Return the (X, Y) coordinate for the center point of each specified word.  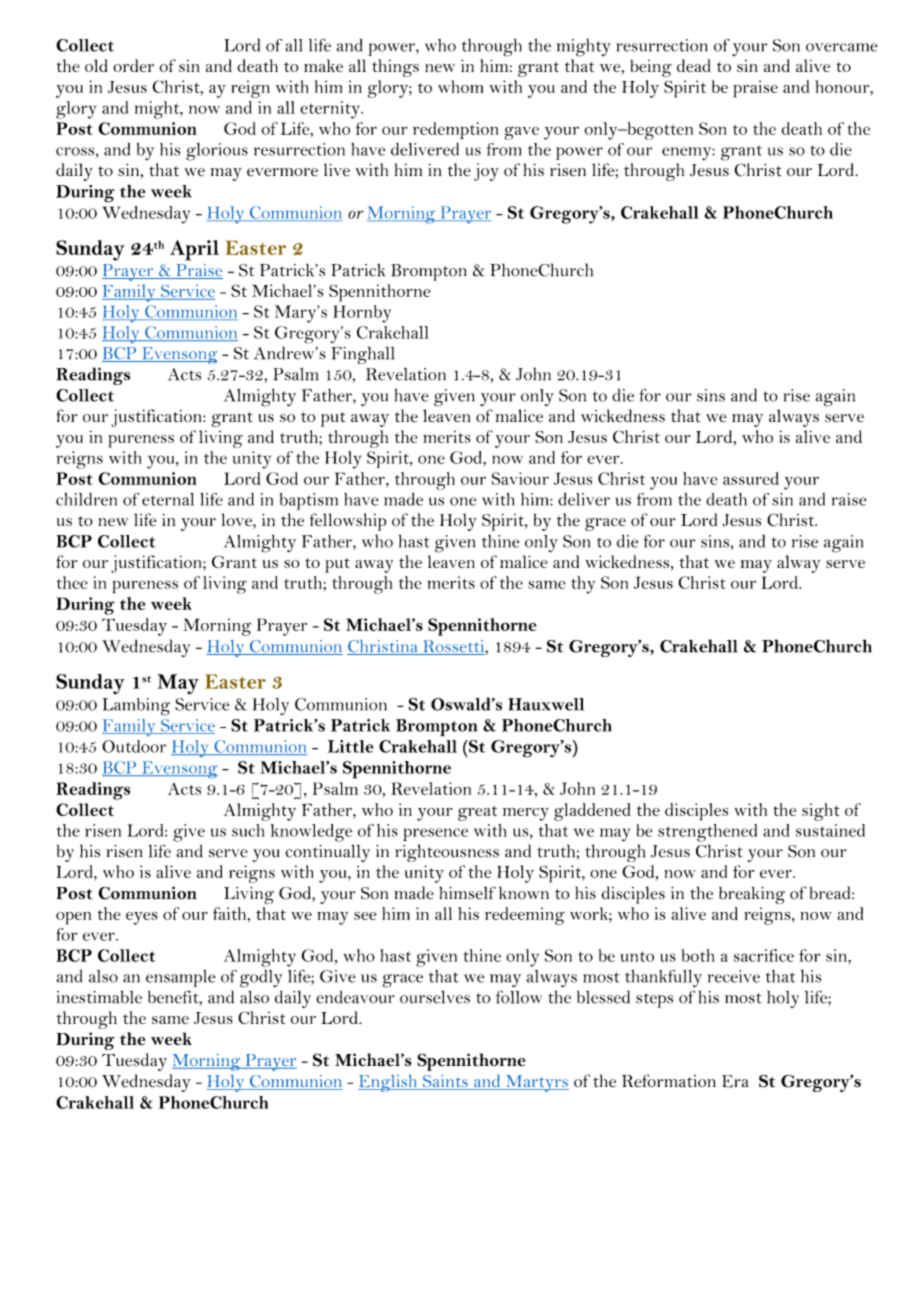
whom (460, 86)
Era (735, 1081)
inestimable (99, 997)
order (133, 65)
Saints (445, 1082)
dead (694, 65)
